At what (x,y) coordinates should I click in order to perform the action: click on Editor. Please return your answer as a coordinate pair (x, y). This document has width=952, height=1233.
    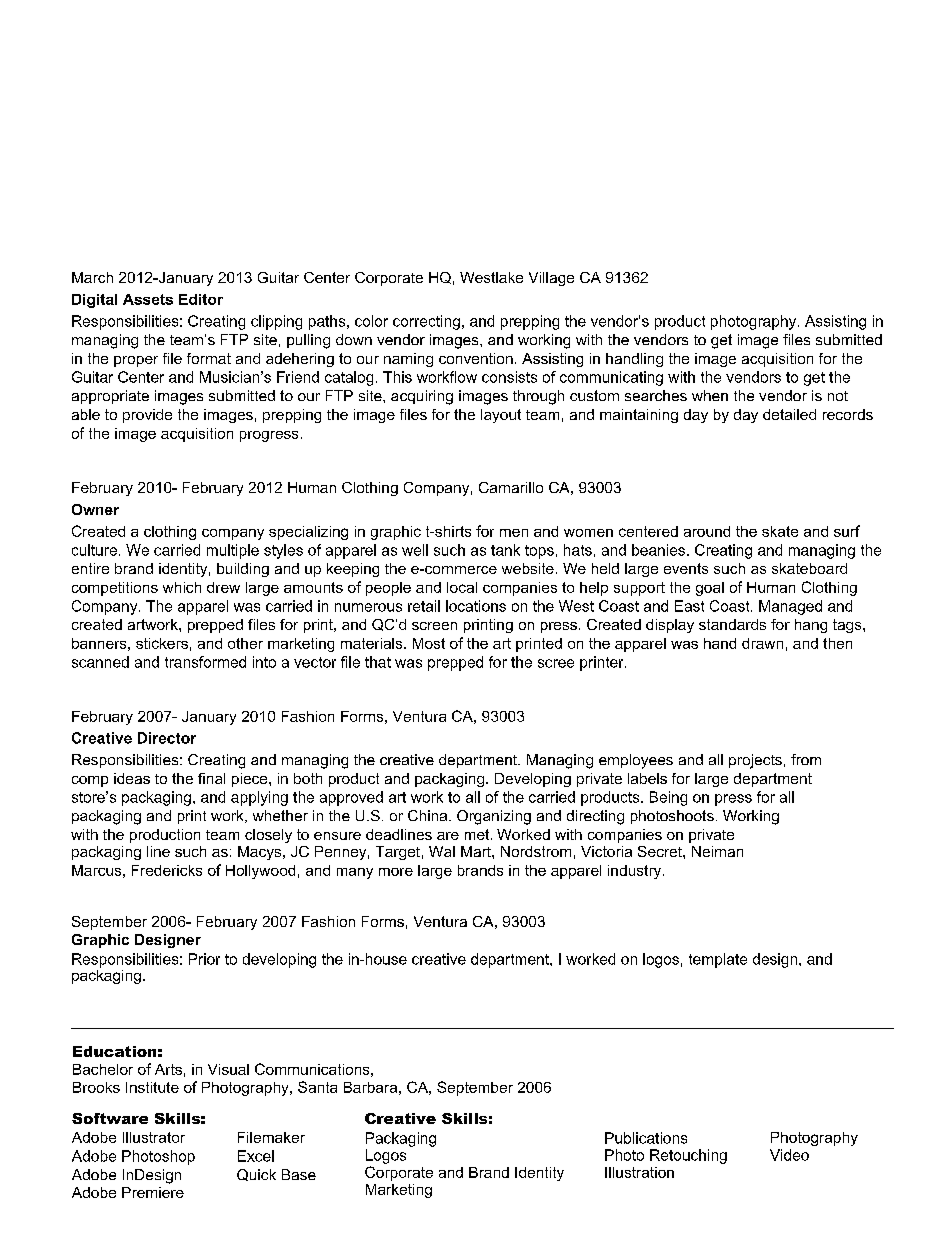
    Looking at the image, I should click on (201, 299).
